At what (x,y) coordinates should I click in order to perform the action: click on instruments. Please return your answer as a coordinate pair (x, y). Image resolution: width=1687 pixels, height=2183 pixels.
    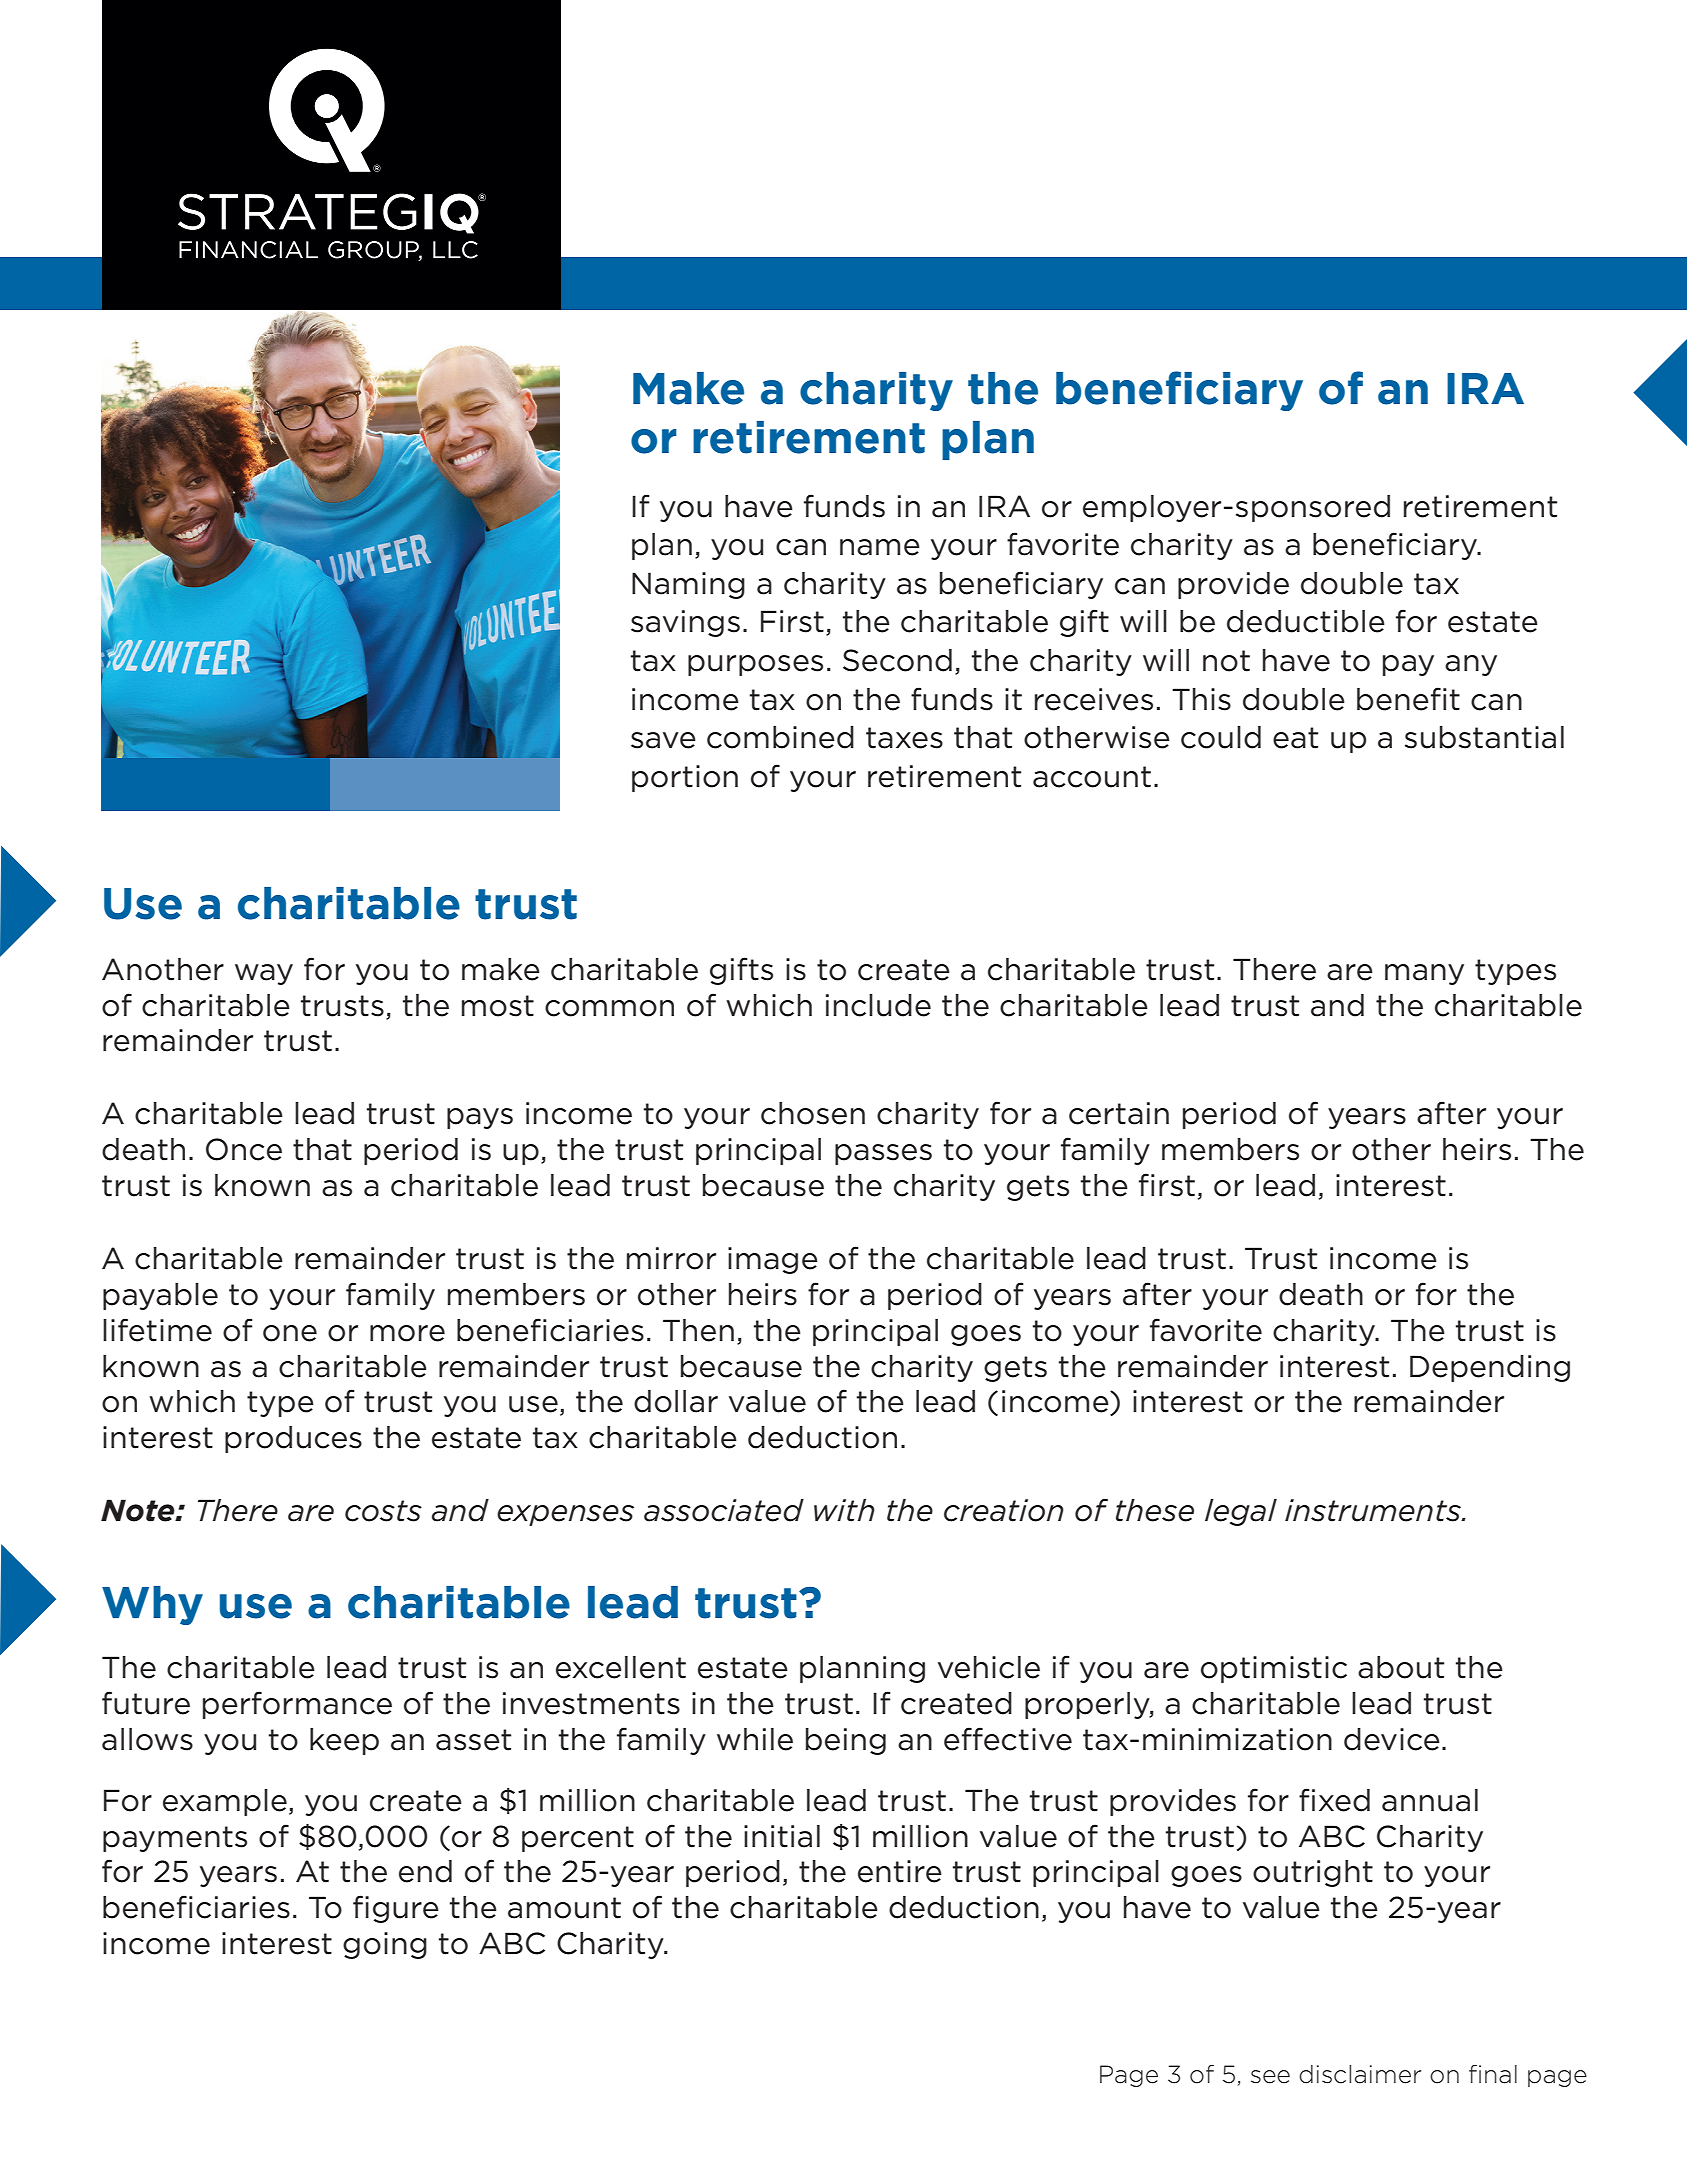
    Looking at the image, I should click on (1374, 1510).
